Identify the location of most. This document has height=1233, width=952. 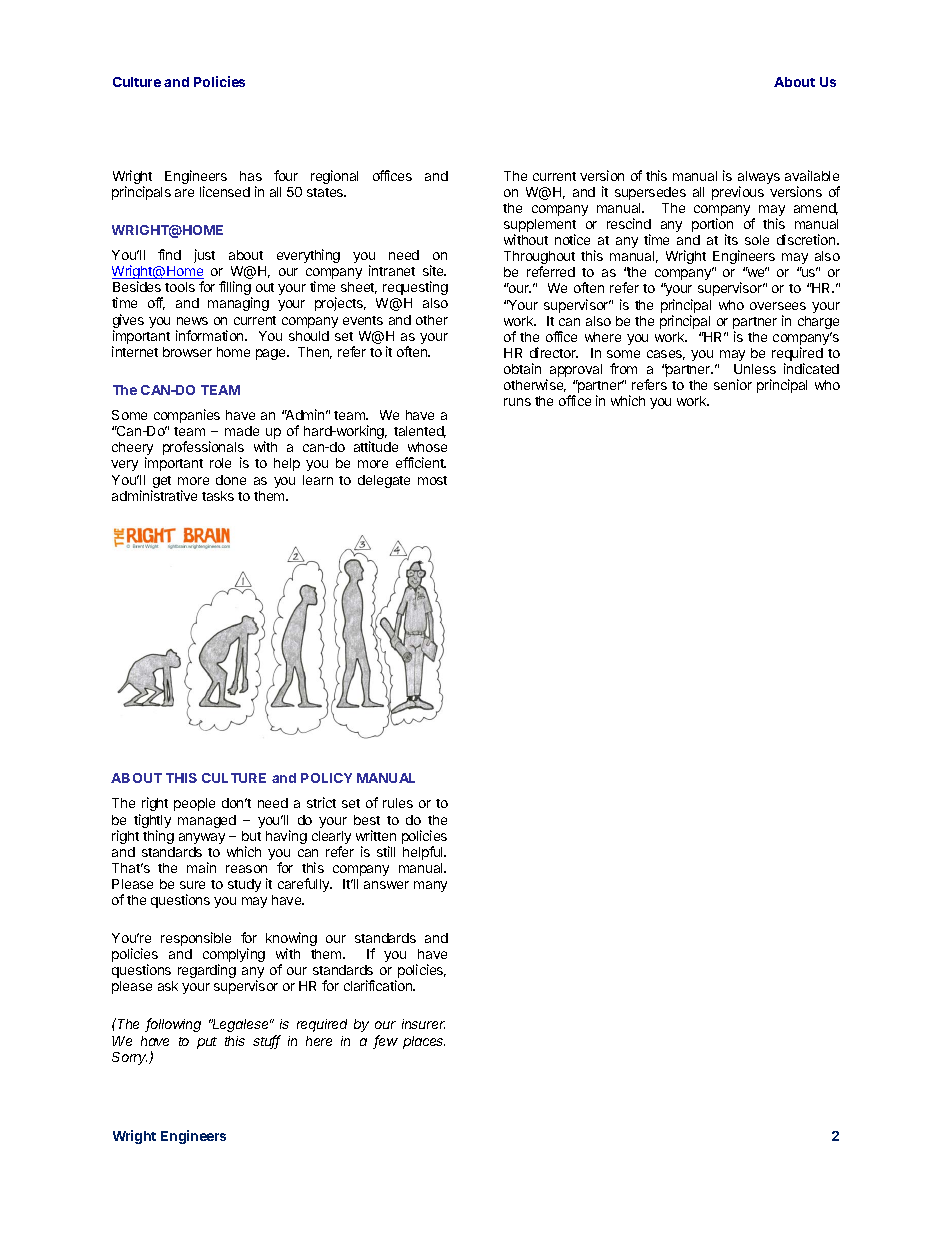
(432, 480).
